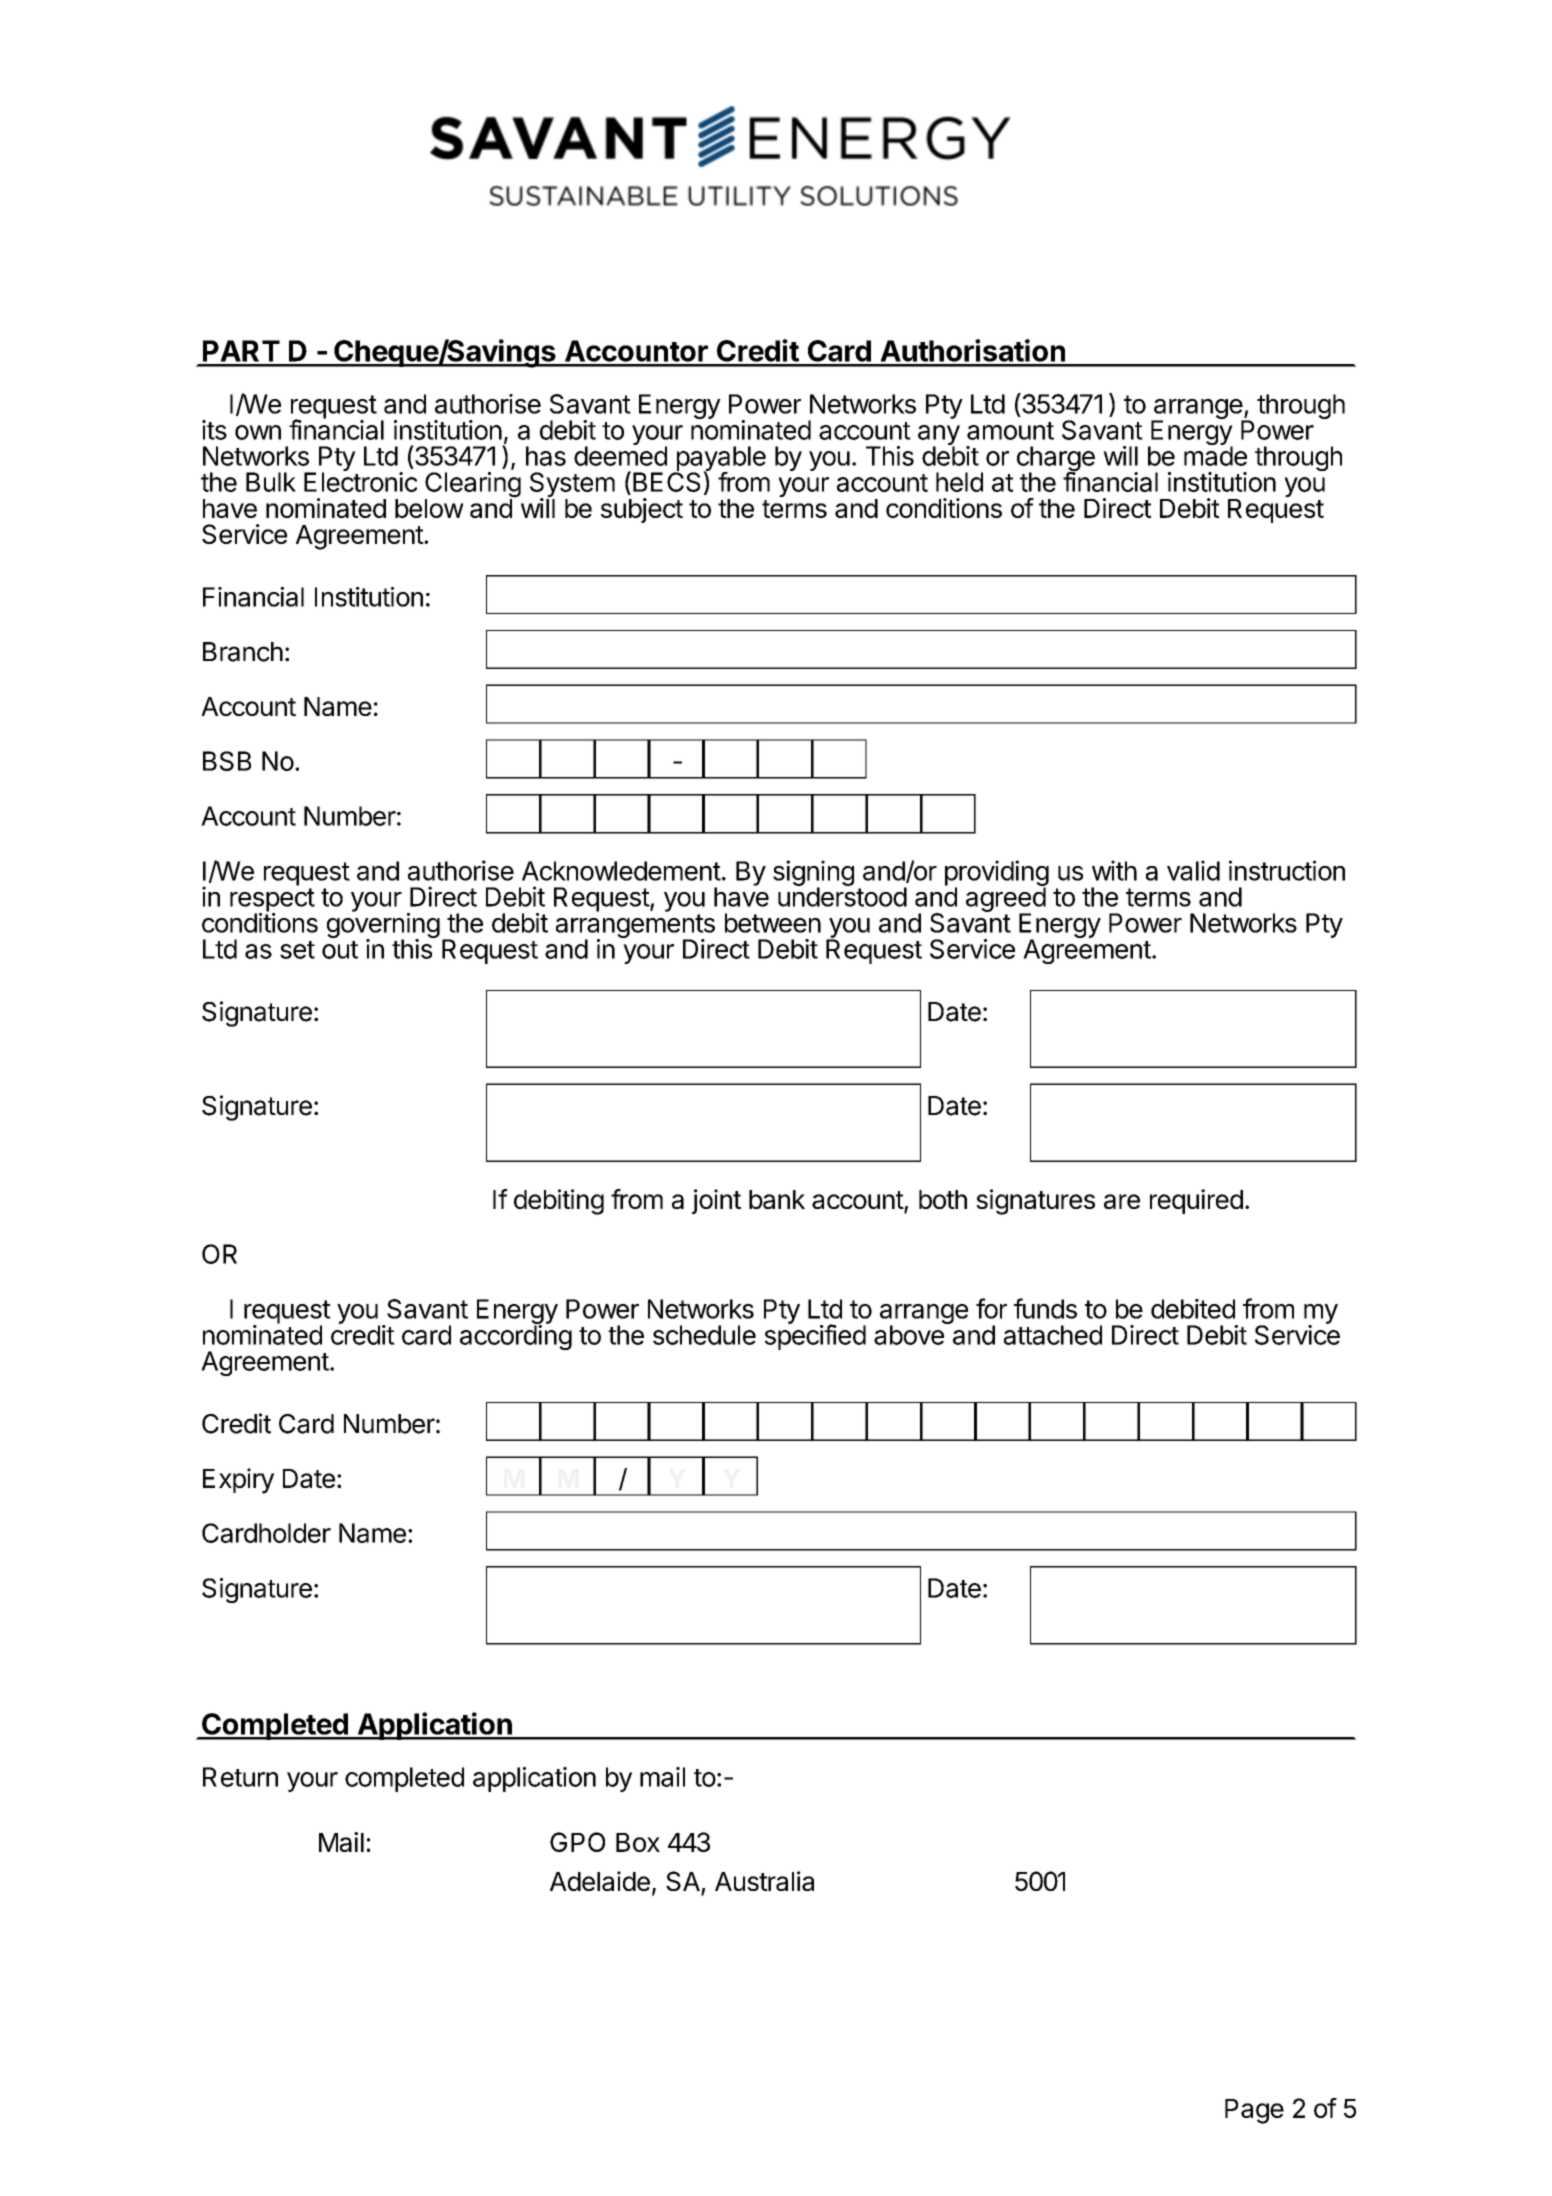  I want to click on schedule, so click(704, 1335).
